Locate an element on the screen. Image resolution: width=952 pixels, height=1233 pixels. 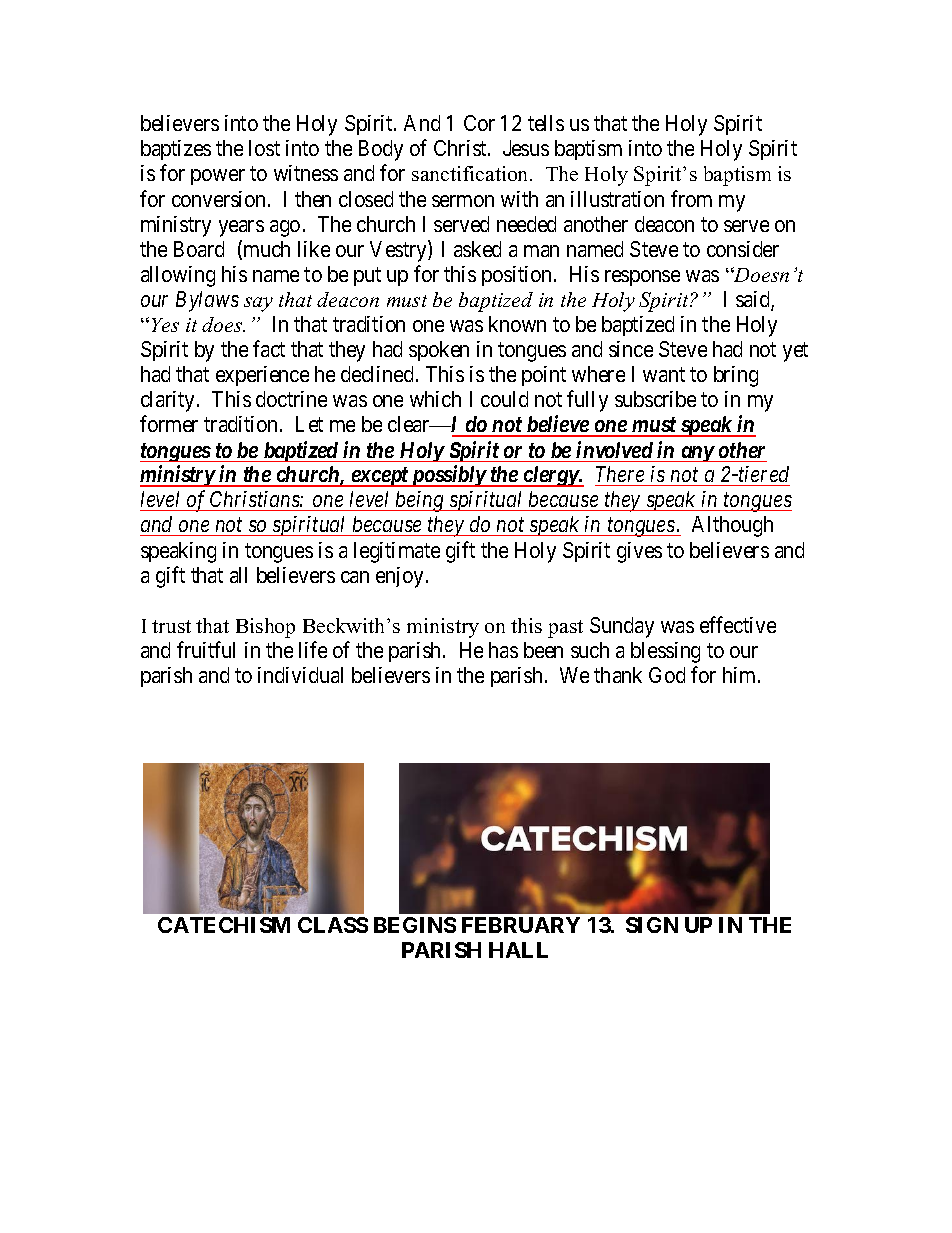
FEBRUARY is located at coordinates (521, 925).
